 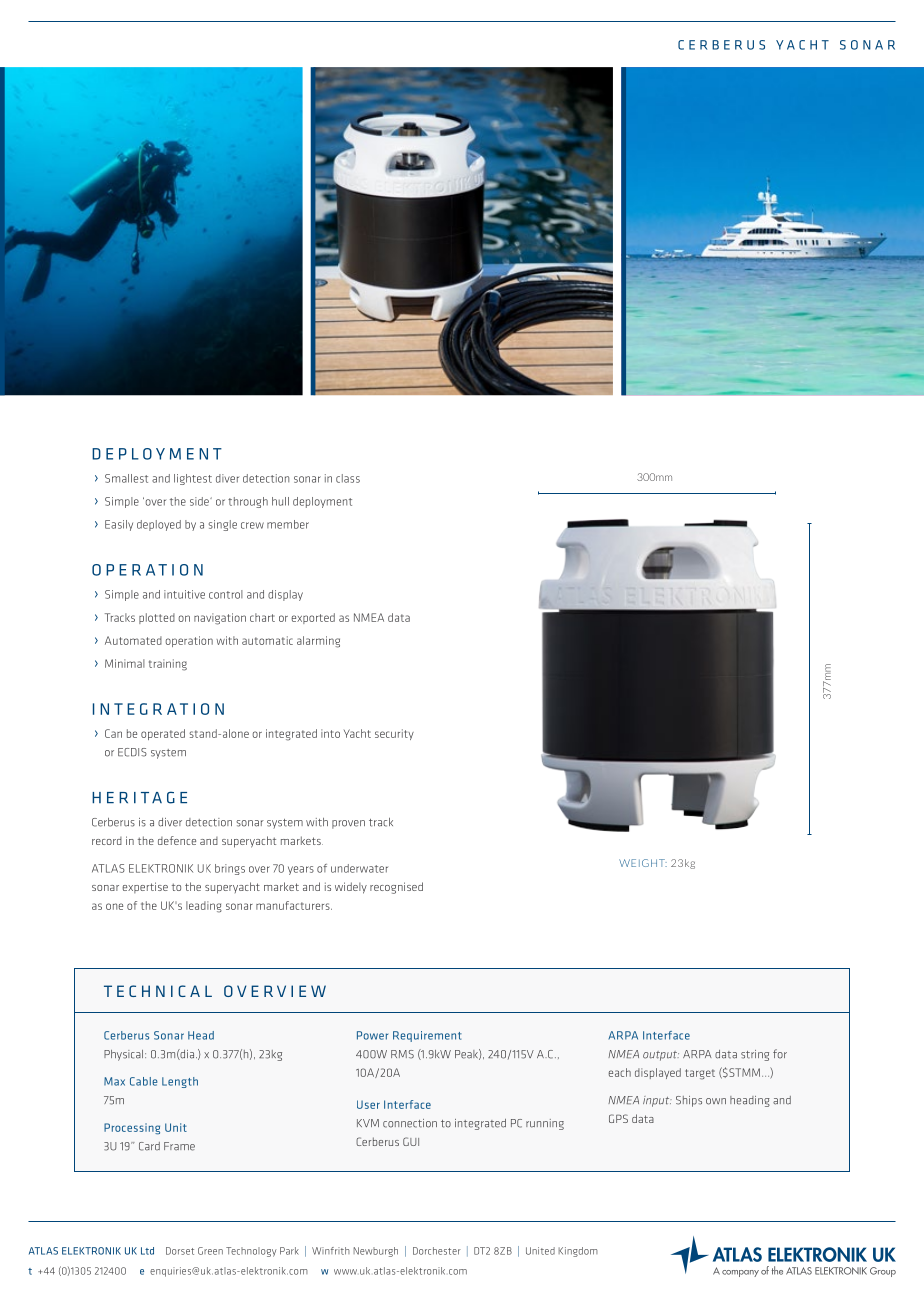 What do you see at coordinates (330, 733) in the screenshot?
I see `into` at bounding box center [330, 733].
